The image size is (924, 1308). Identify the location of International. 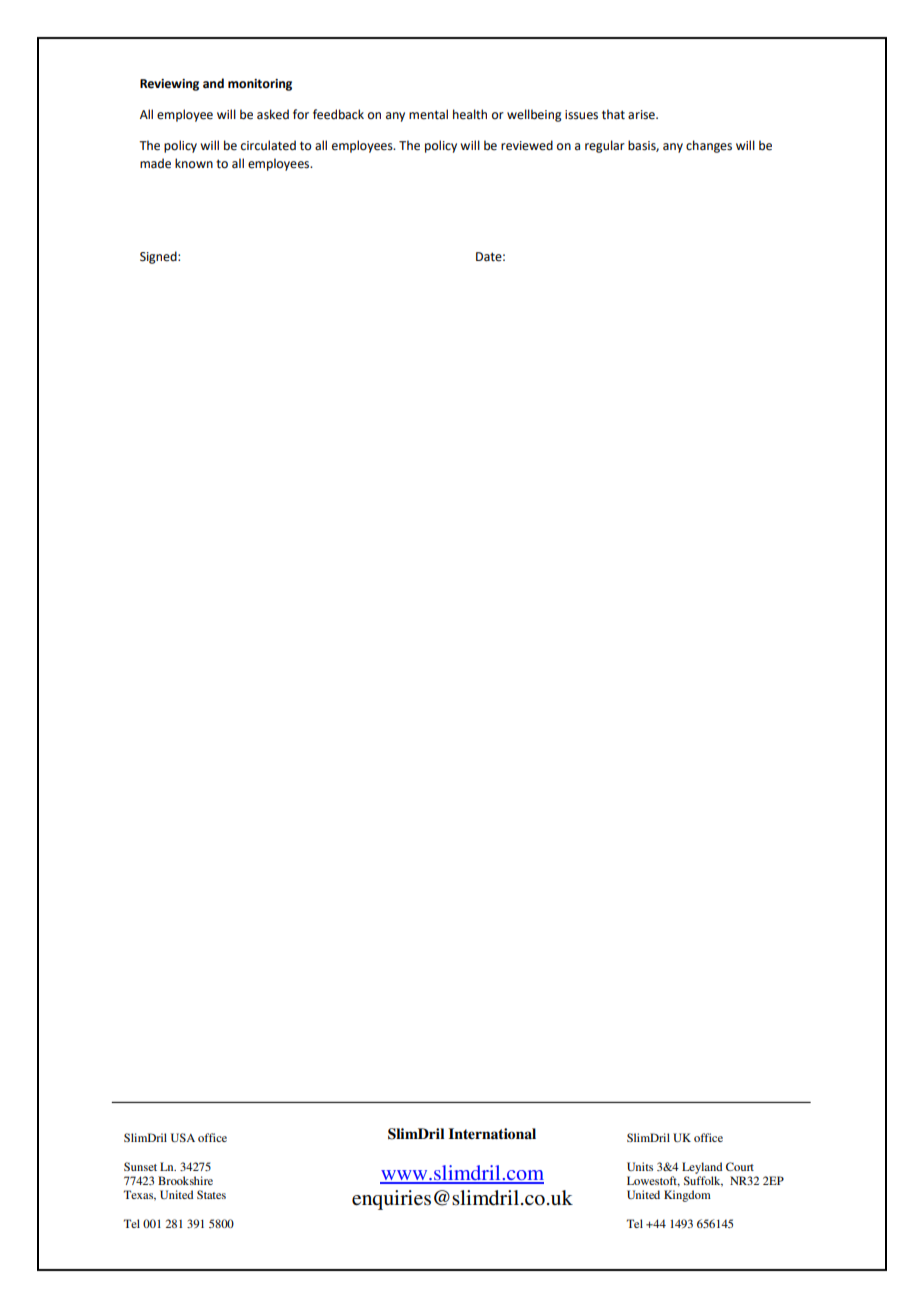
(492, 1133).
